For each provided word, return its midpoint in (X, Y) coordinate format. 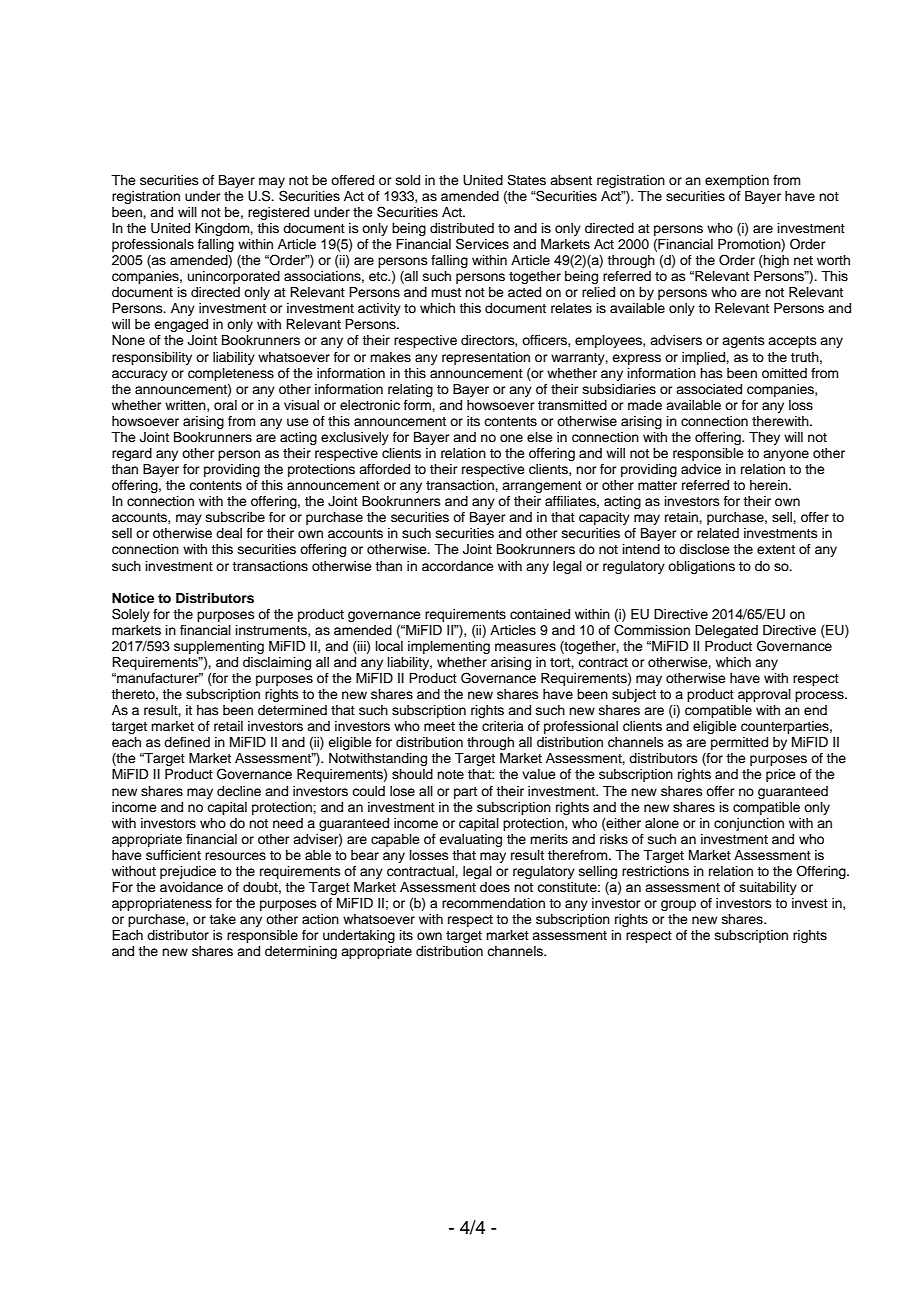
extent (776, 549)
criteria (503, 726)
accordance (458, 566)
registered (278, 213)
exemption (737, 181)
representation (486, 358)
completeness (231, 374)
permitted (739, 743)
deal (229, 533)
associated (709, 389)
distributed (462, 228)
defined (187, 742)
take (222, 919)
